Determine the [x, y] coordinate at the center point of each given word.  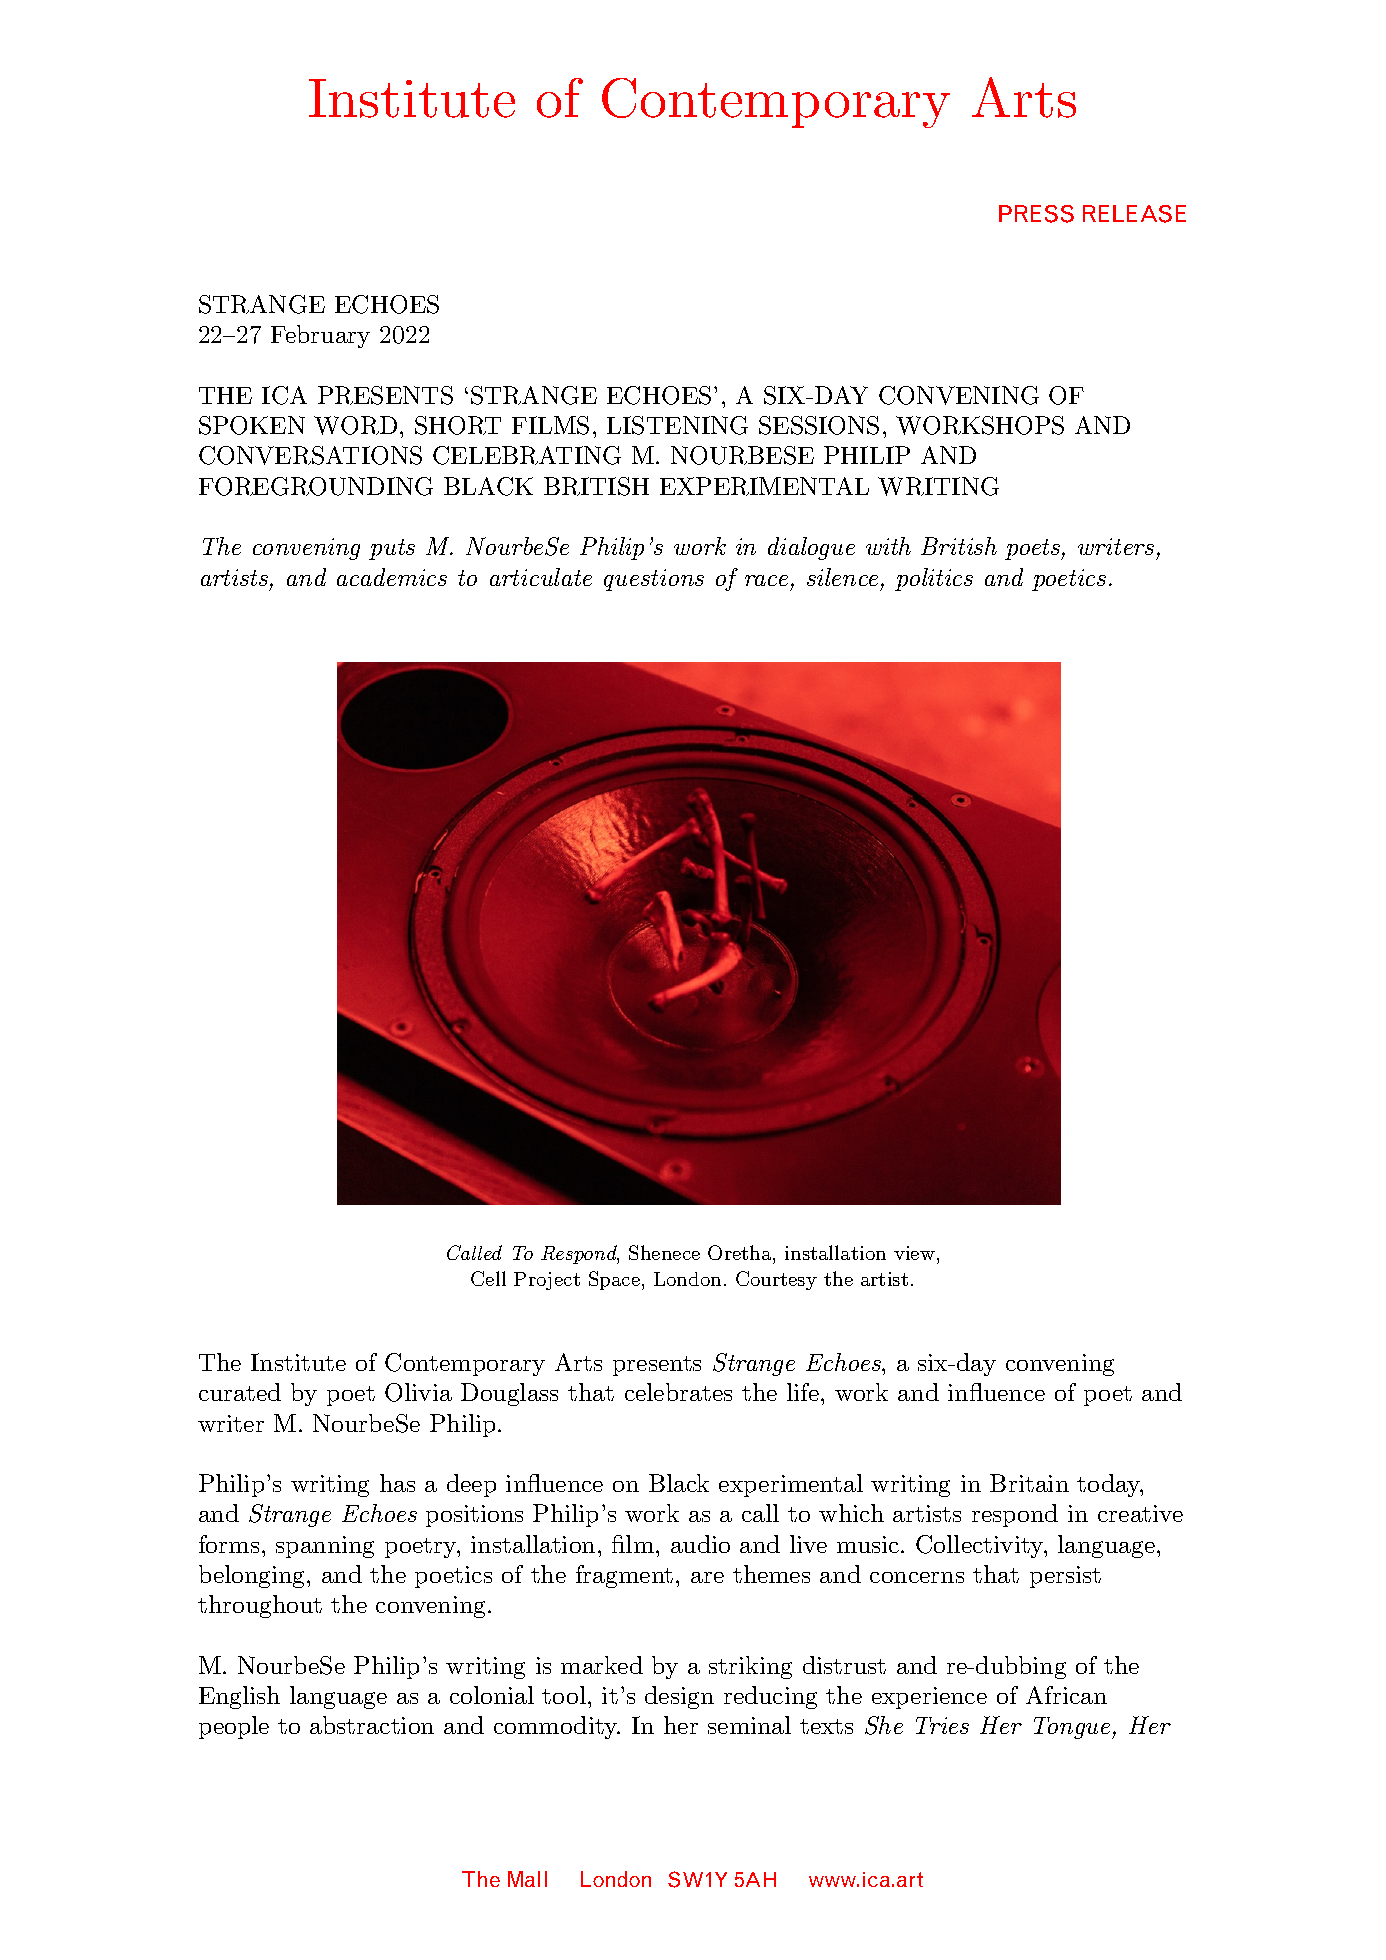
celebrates [678, 1392]
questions [654, 580]
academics [392, 577]
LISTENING [677, 425]
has [397, 1483]
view [914, 1253]
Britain [1029, 1483]
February [320, 336]
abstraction [372, 1725]
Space [614, 1280]
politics [934, 579]
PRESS [1036, 214]
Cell [488, 1278]
